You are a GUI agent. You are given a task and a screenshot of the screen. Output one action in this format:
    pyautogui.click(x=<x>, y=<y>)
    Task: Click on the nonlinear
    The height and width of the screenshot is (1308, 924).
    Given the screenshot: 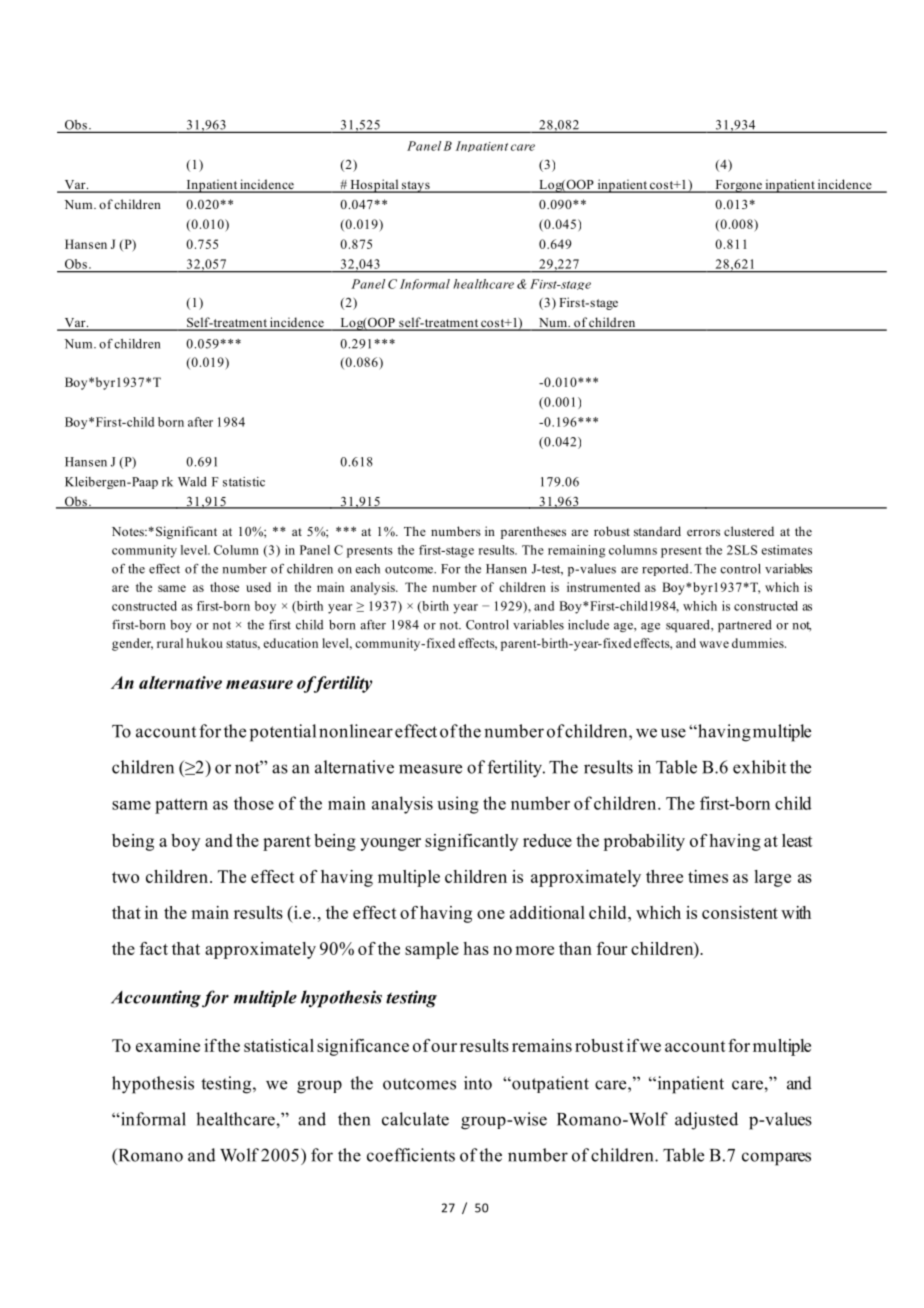 What is the action you would take?
    pyautogui.click(x=356, y=731)
